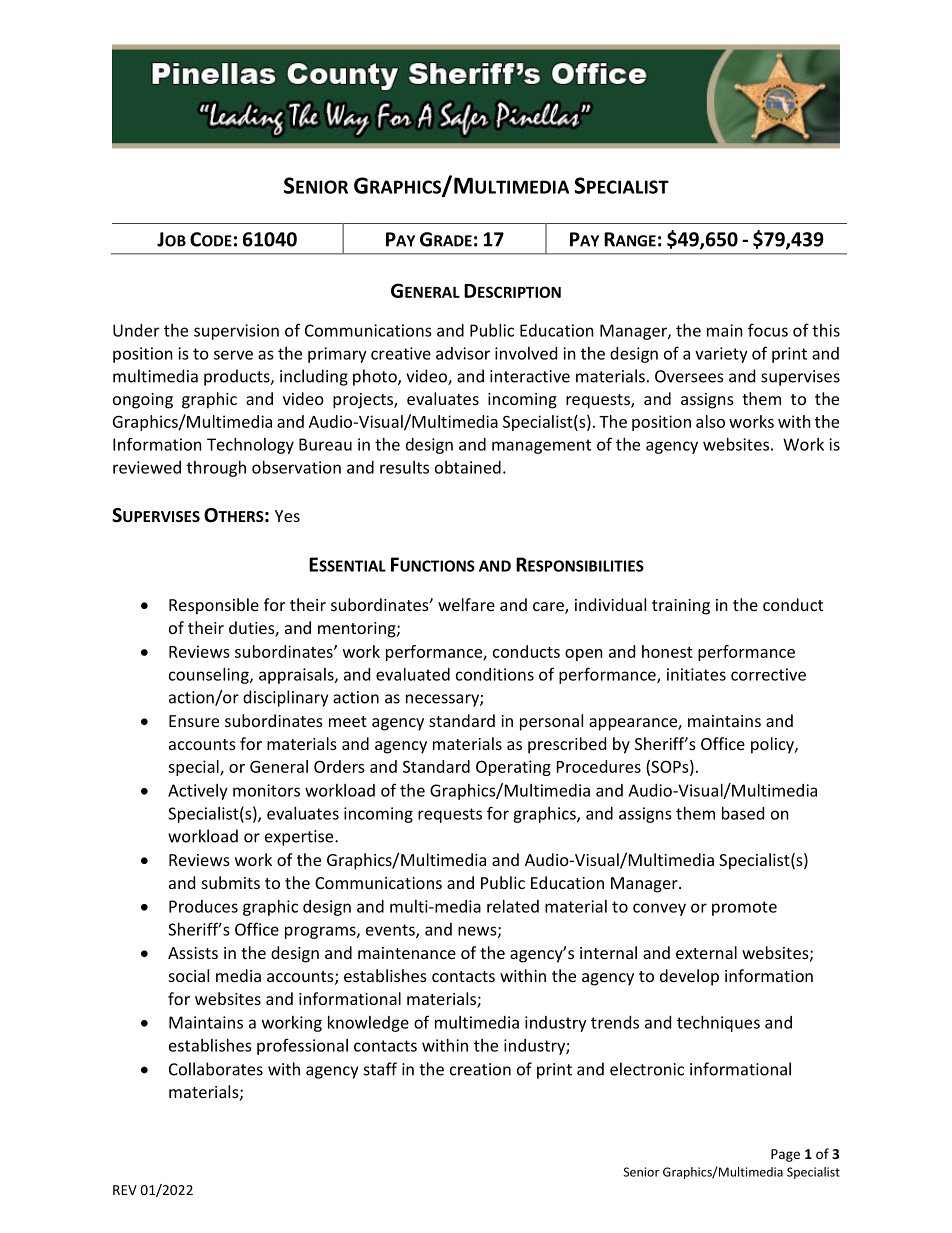  What do you see at coordinates (785, 1155) in the page?
I see `Page` at bounding box center [785, 1155].
